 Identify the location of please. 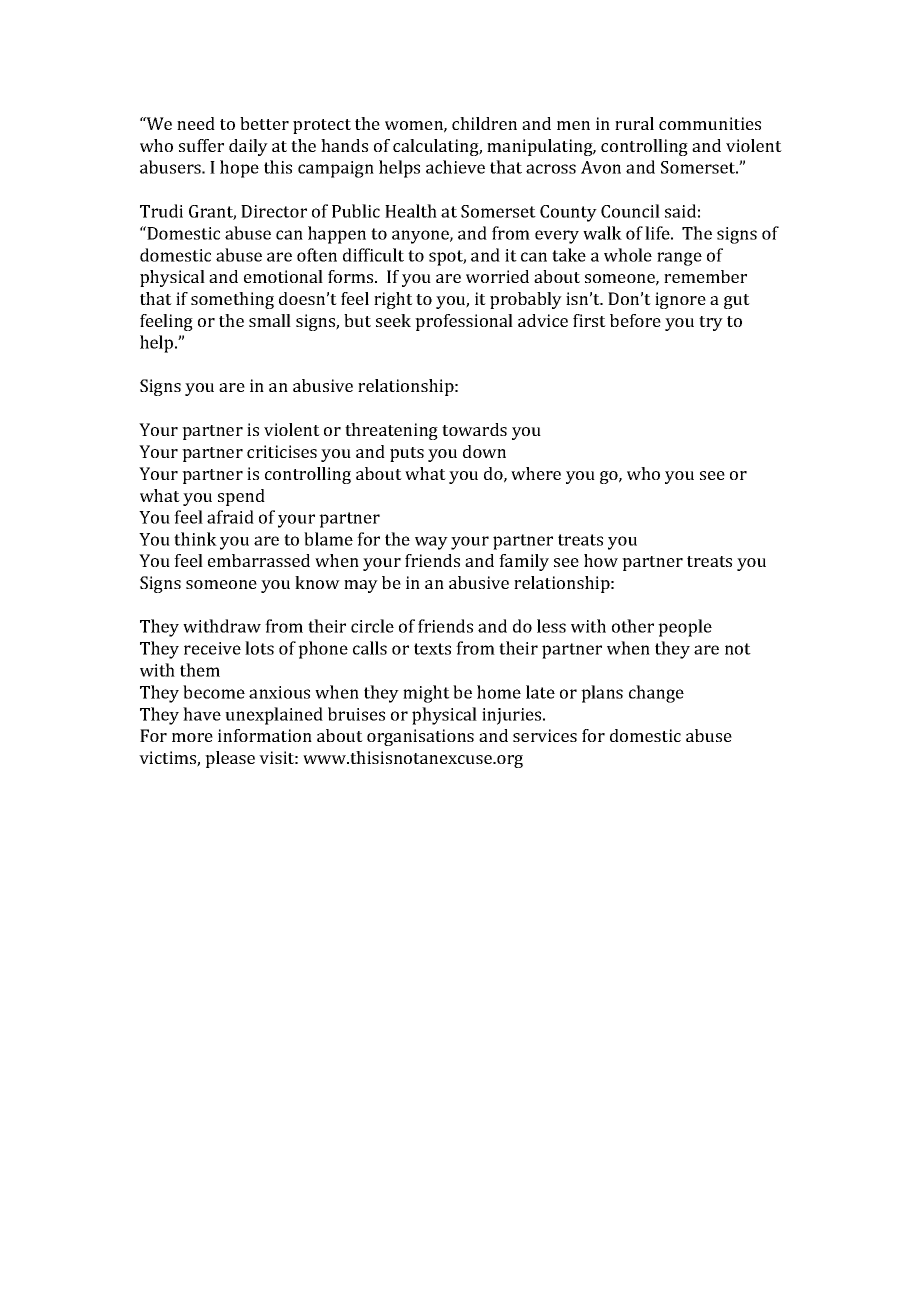
(230, 759).
